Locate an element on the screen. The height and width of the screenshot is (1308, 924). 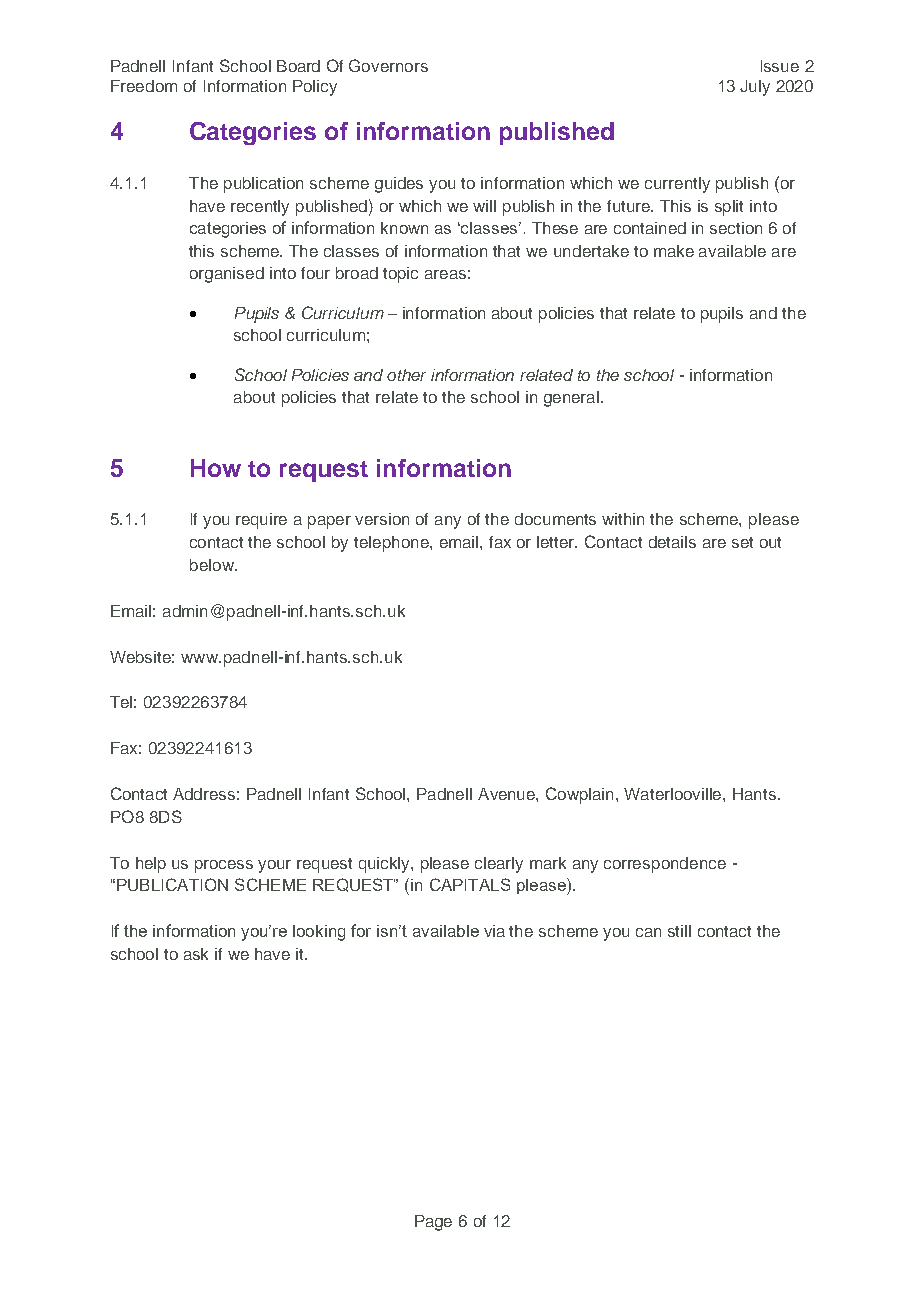
How is located at coordinates (216, 468).
